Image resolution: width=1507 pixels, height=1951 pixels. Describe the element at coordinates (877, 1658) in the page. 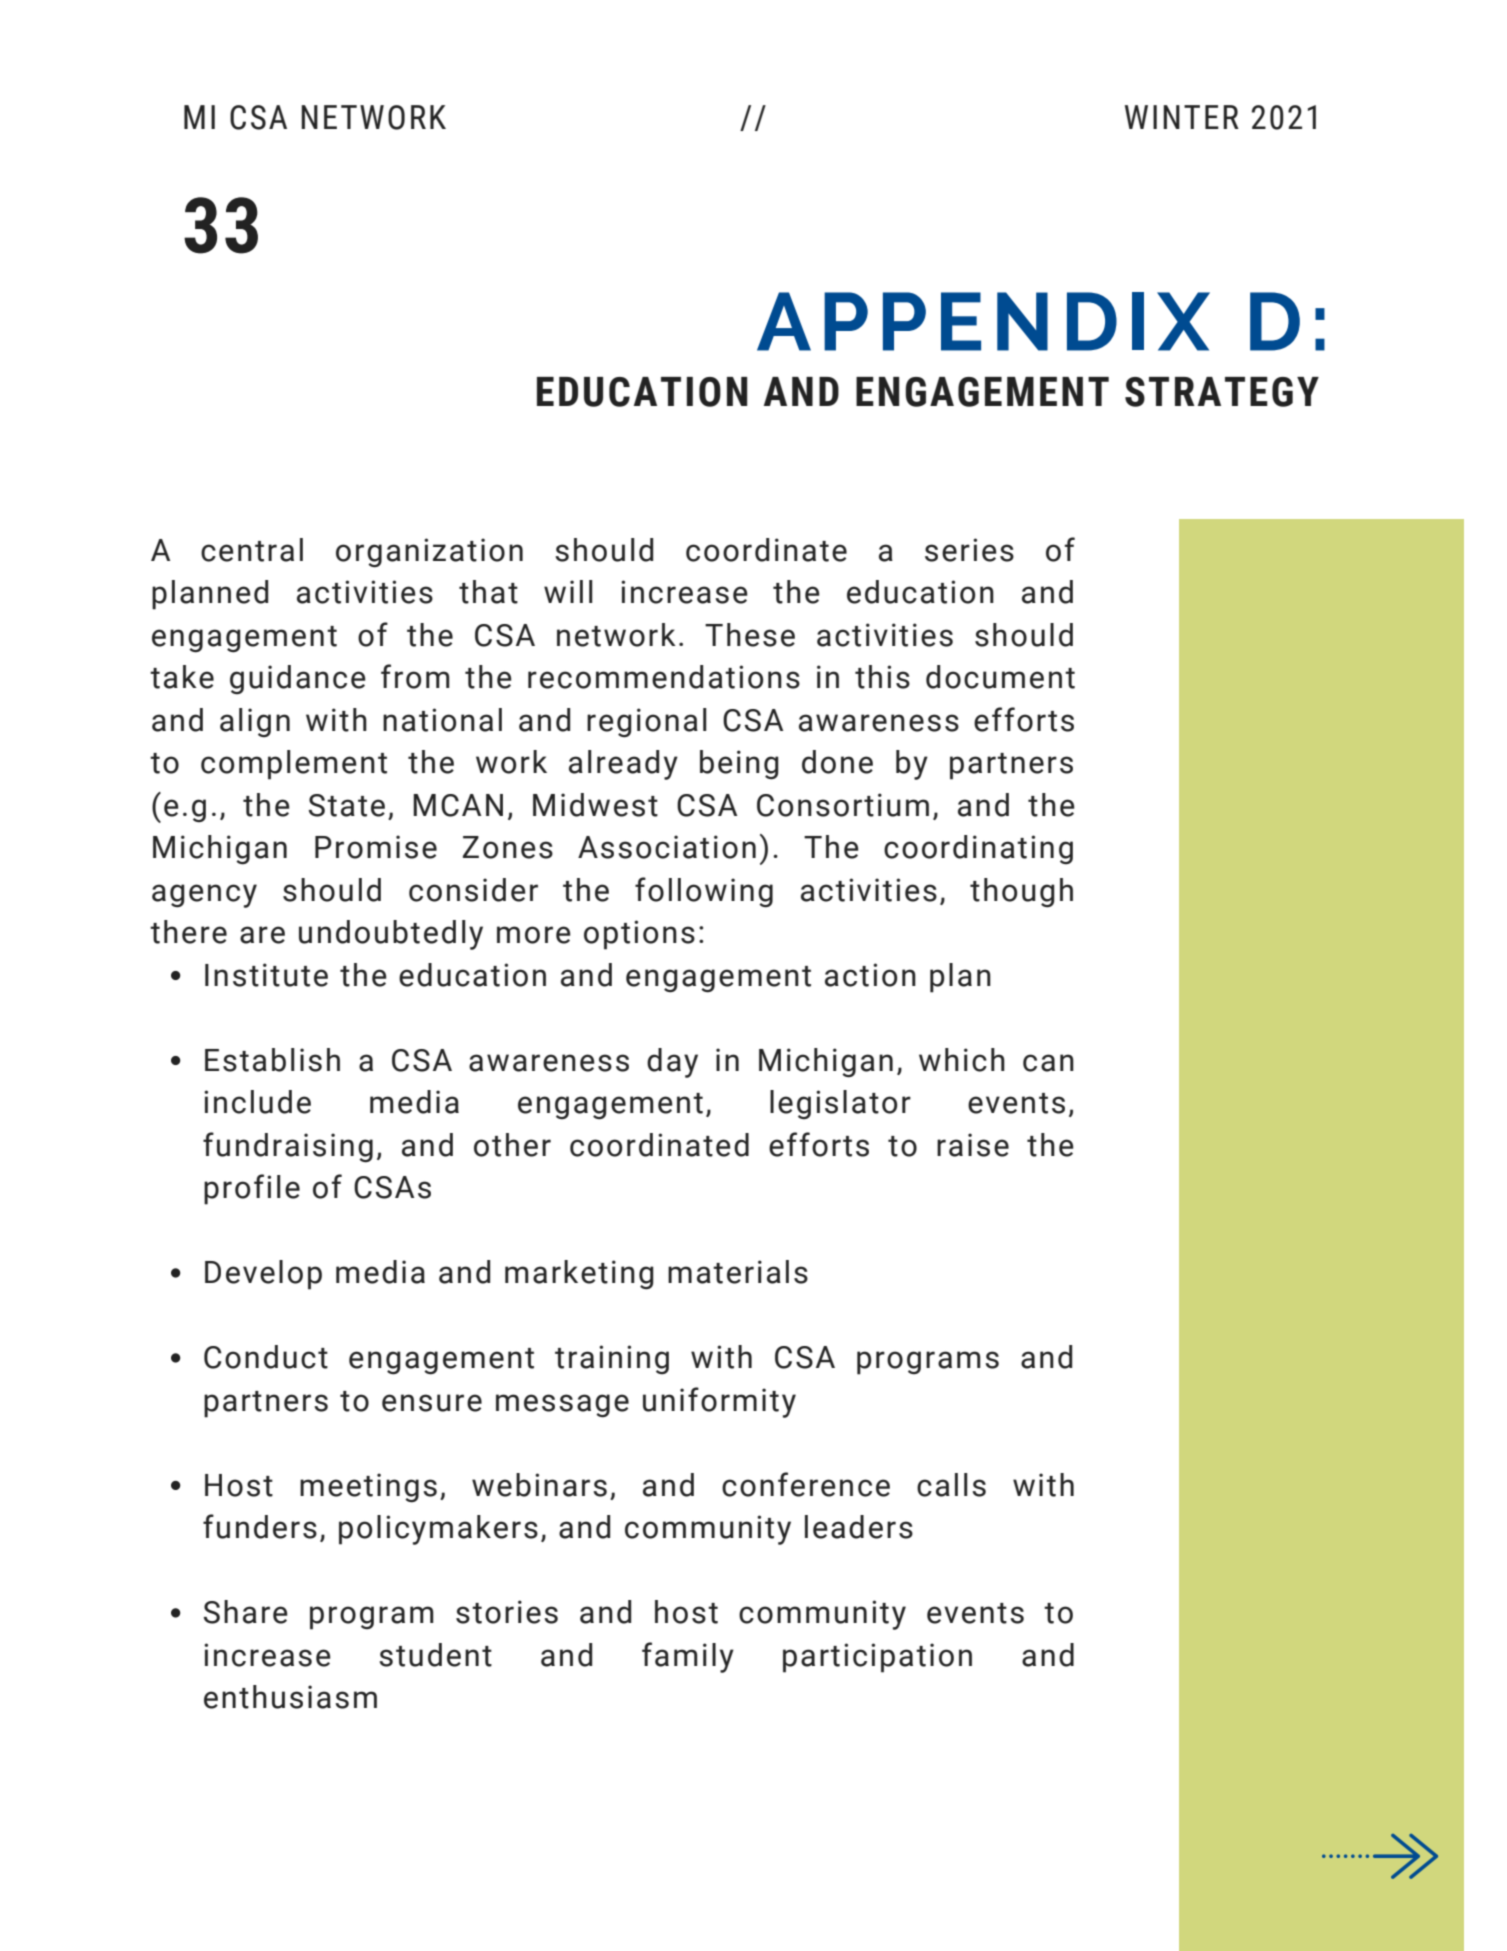

I see `participation` at that location.
